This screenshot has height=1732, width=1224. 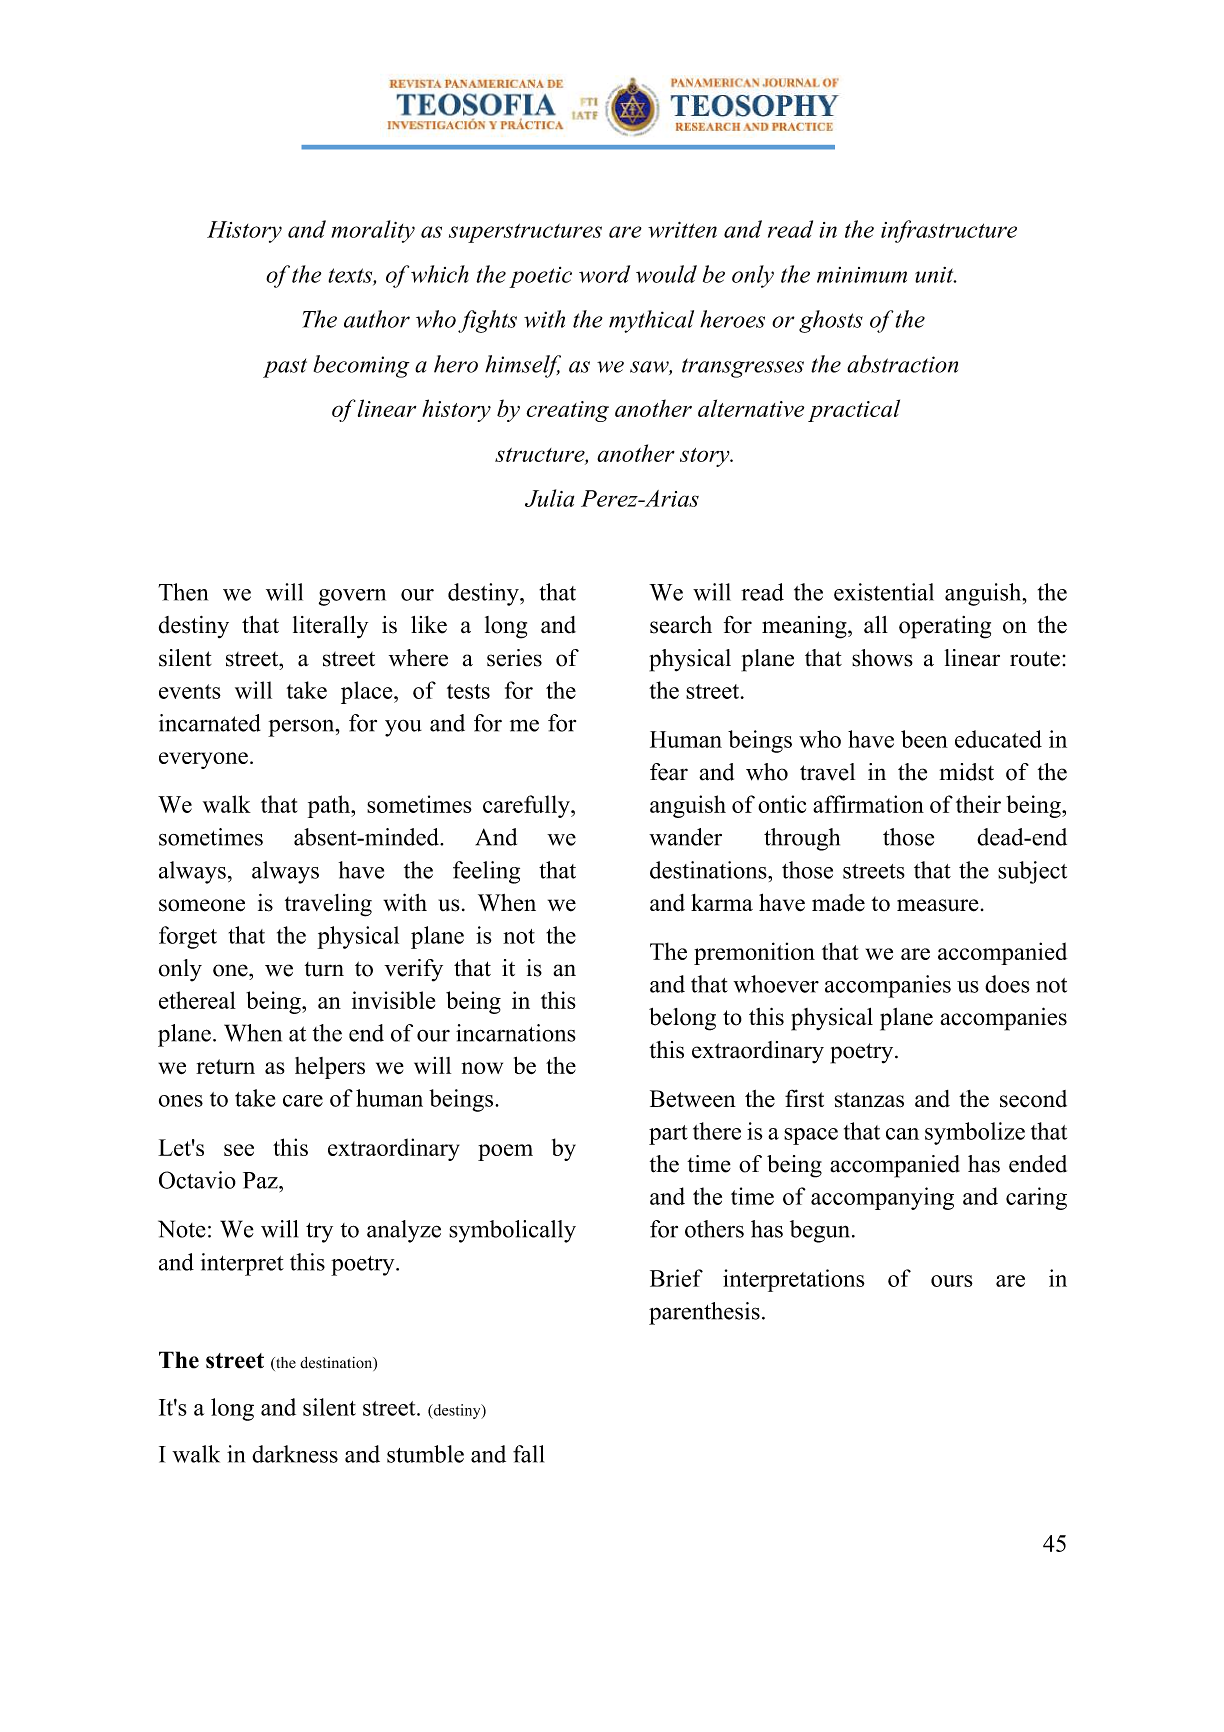 What do you see at coordinates (373, 231) in the screenshot?
I see `morality` at bounding box center [373, 231].
